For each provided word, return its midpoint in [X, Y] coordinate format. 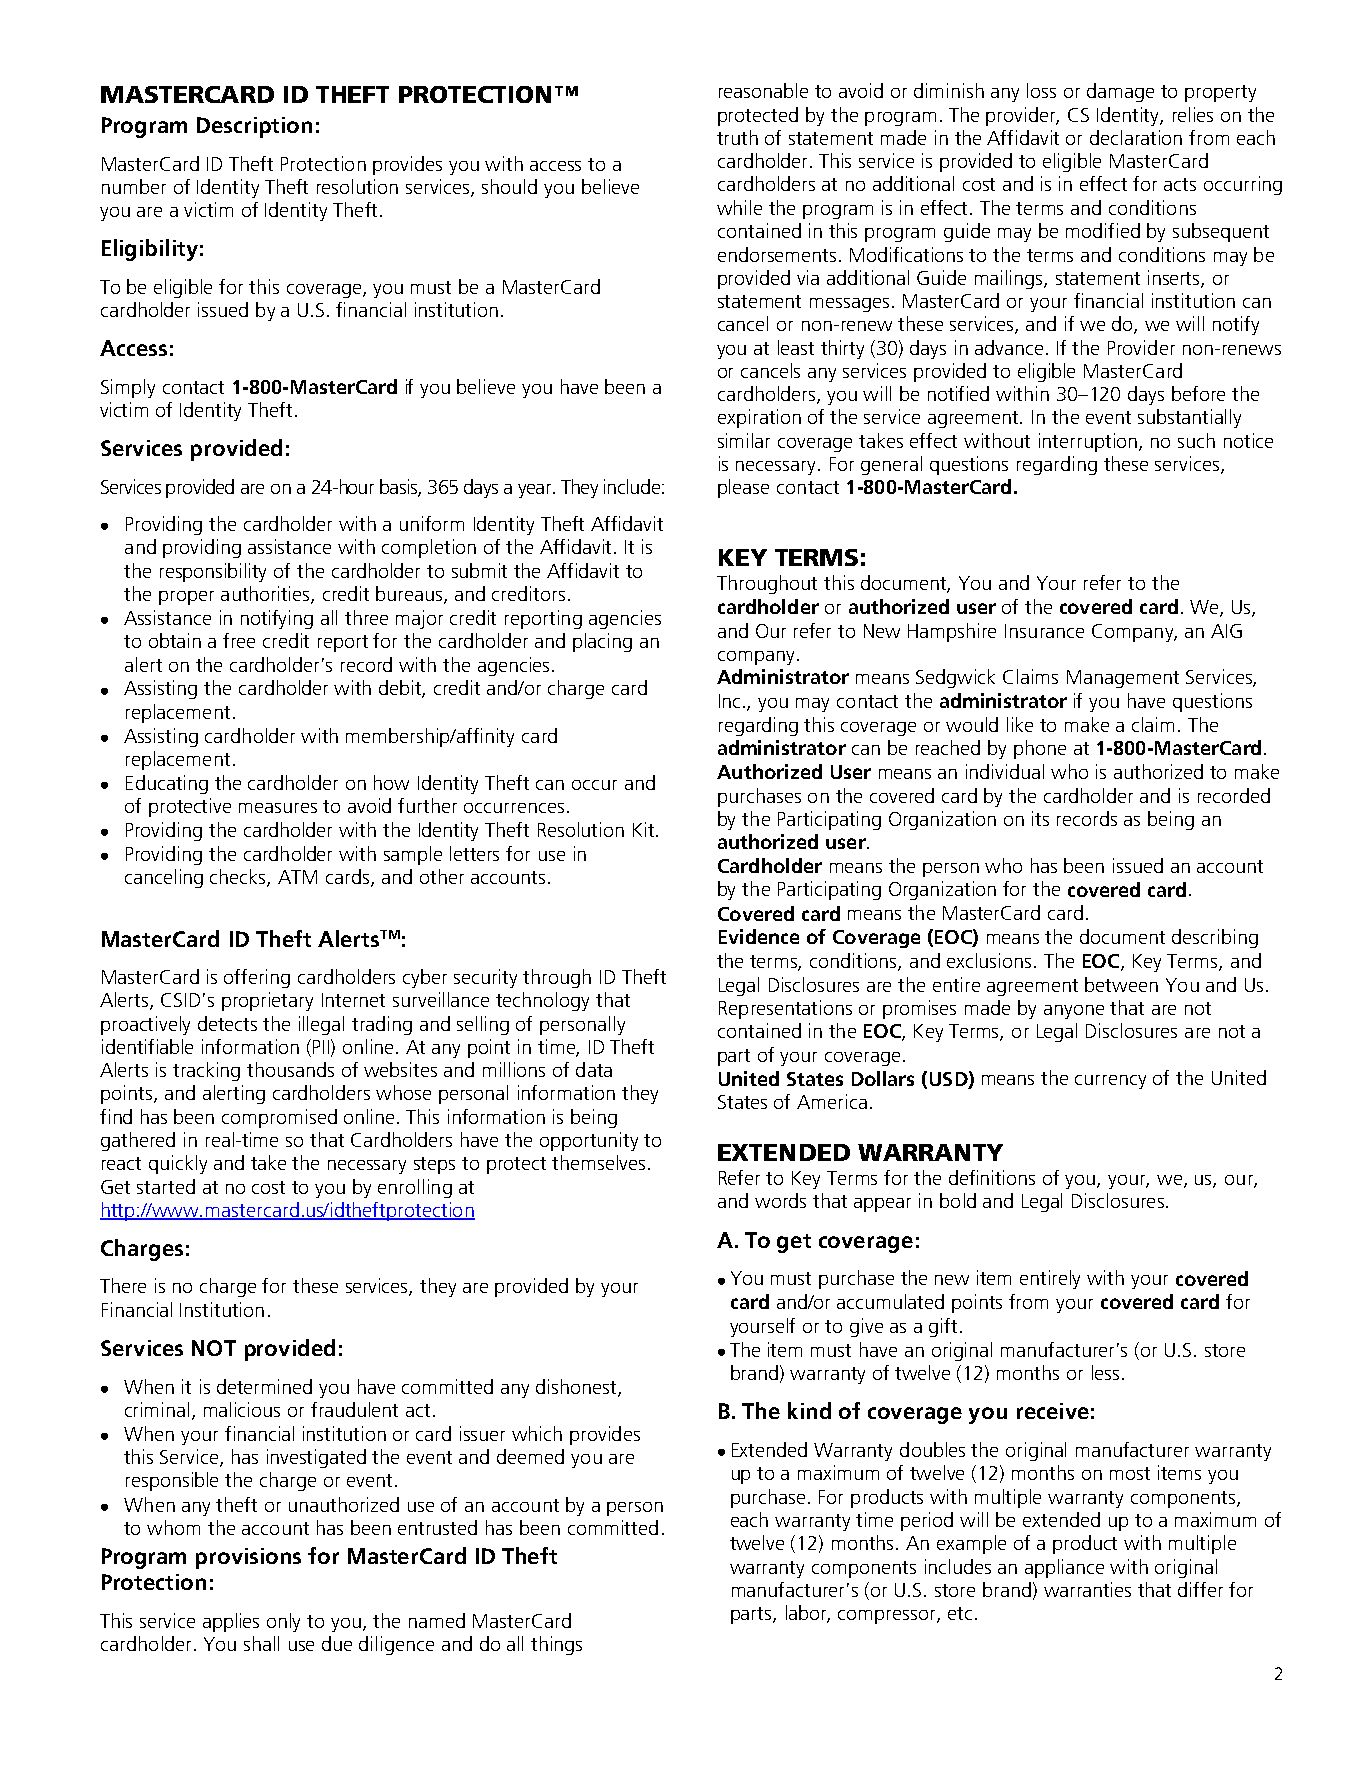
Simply [128, 388]
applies [231, 1622]
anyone [1074, 1012]
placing [602, 642]
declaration [1136, 137]
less [1105, 1372]
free [239, 640]
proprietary [267, 1001]
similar [744, 440]
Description [254, 127]
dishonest [577, 1387]
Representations [785, 1009]
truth [737, 137]
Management [1123, 679]
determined [264, 1386]
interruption [1088, 442]
